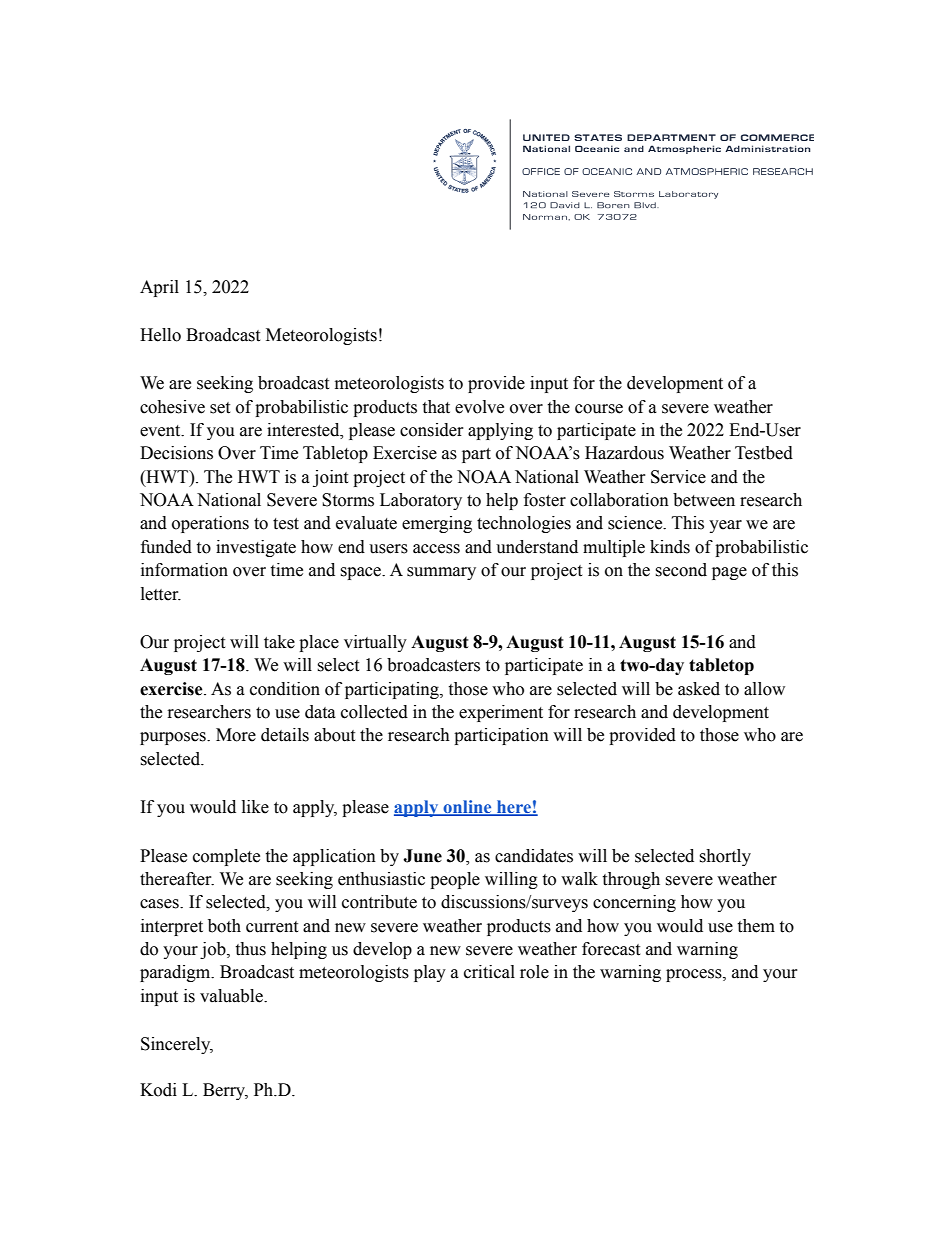  What do you see at coordinates (704, 500) in the screenshot?
I see `between` at bounding box center [704, 500].
